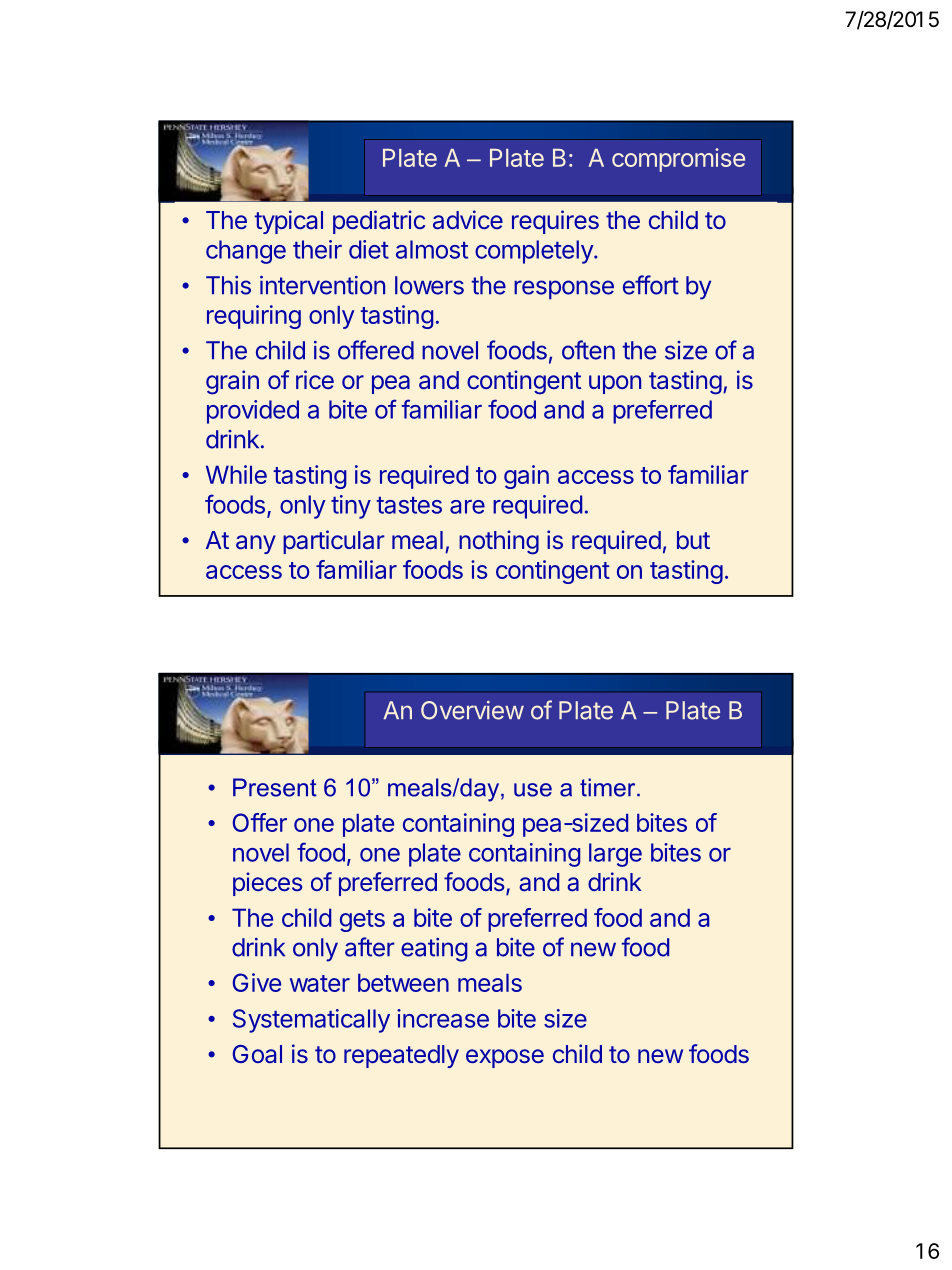  Describe the element at coordinates (693, 540) in the image. I see `but` at that location.
